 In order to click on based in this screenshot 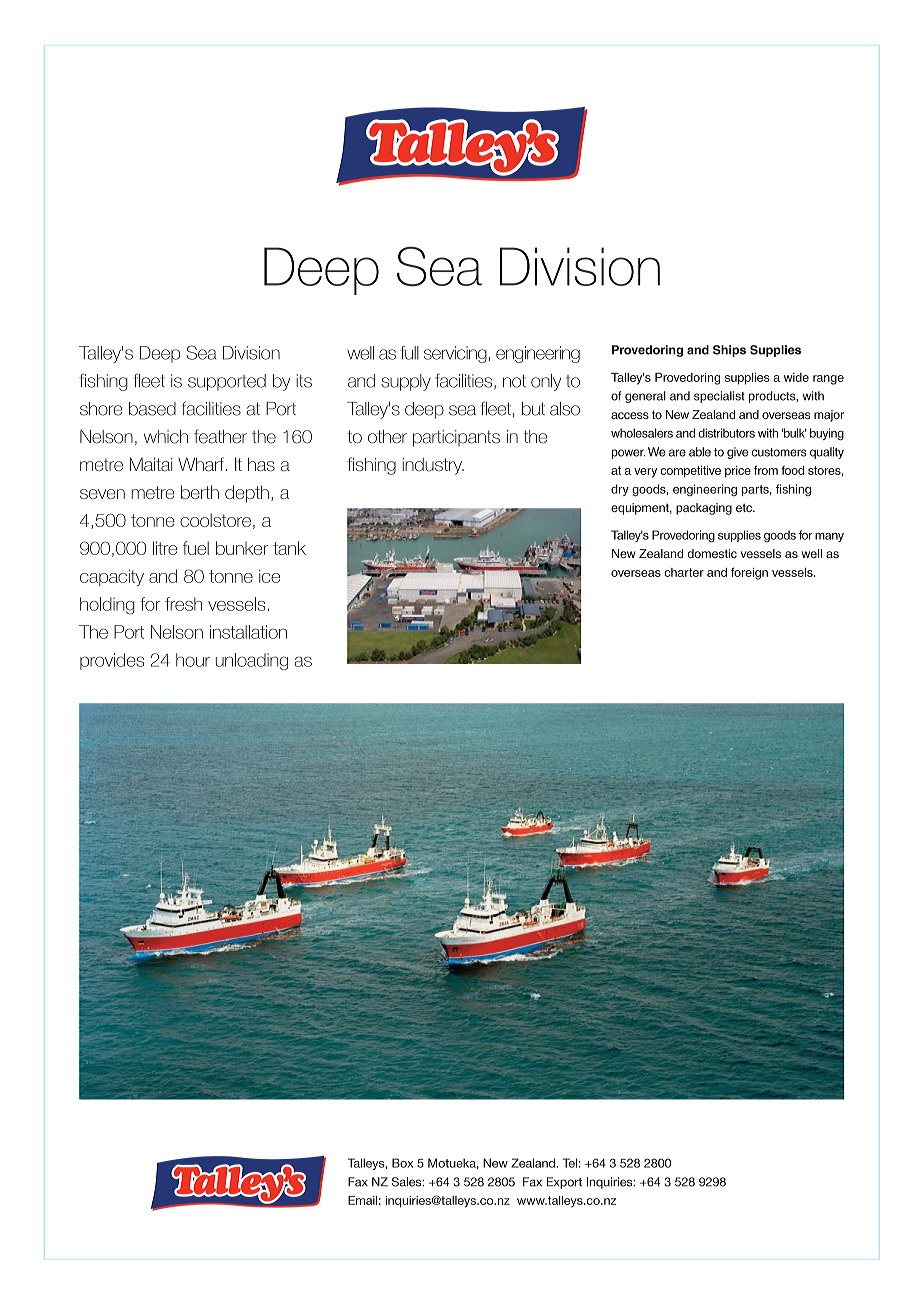, I will do `click(152, 409)`.
